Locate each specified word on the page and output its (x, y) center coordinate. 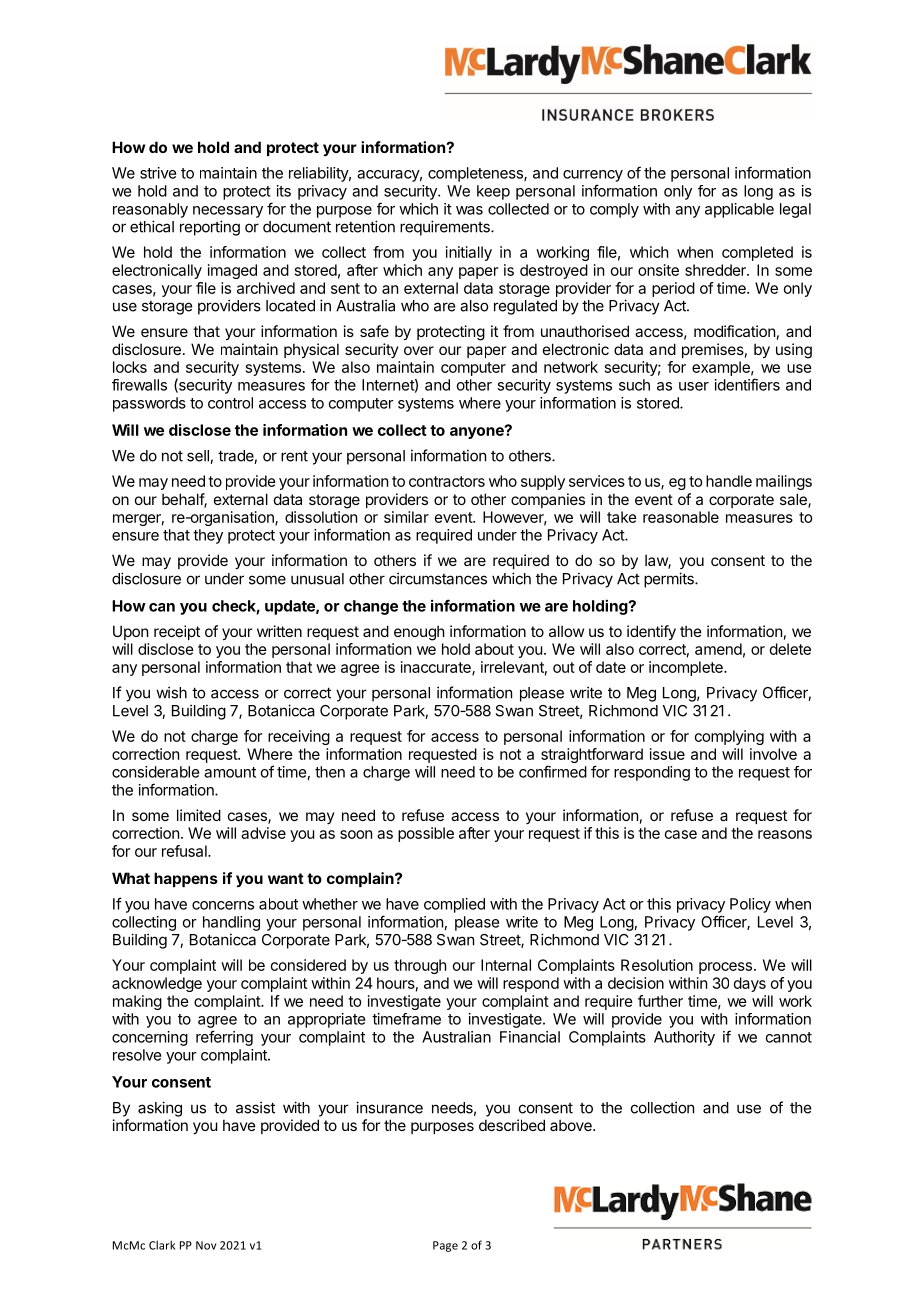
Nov (206, 1245)
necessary (228, 212)
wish (171, 692)
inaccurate (437, 668)
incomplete (687, 668)
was (469, 210)
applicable (739, 210)
